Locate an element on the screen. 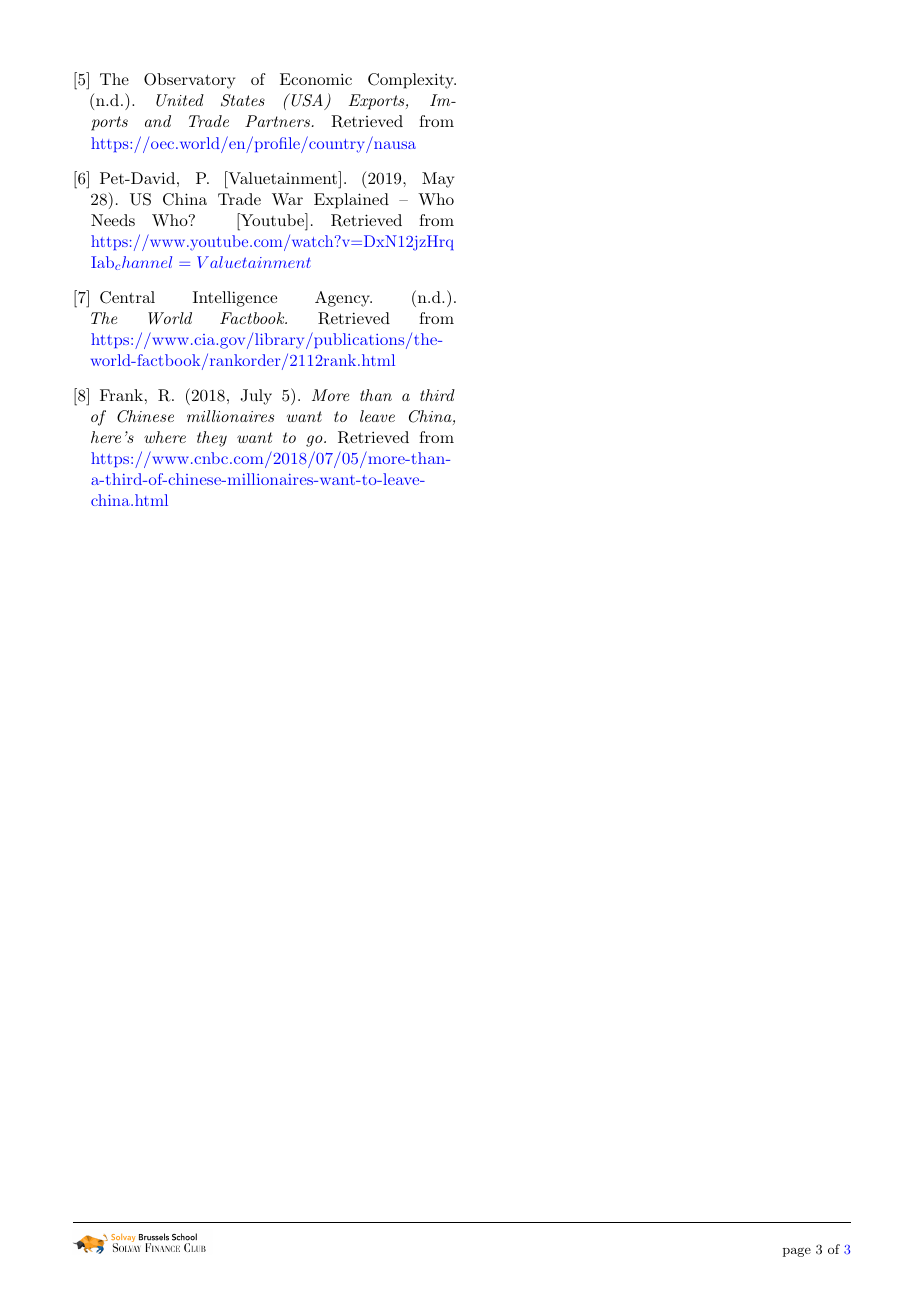  Observatory is located at coordinates (189, 81).
